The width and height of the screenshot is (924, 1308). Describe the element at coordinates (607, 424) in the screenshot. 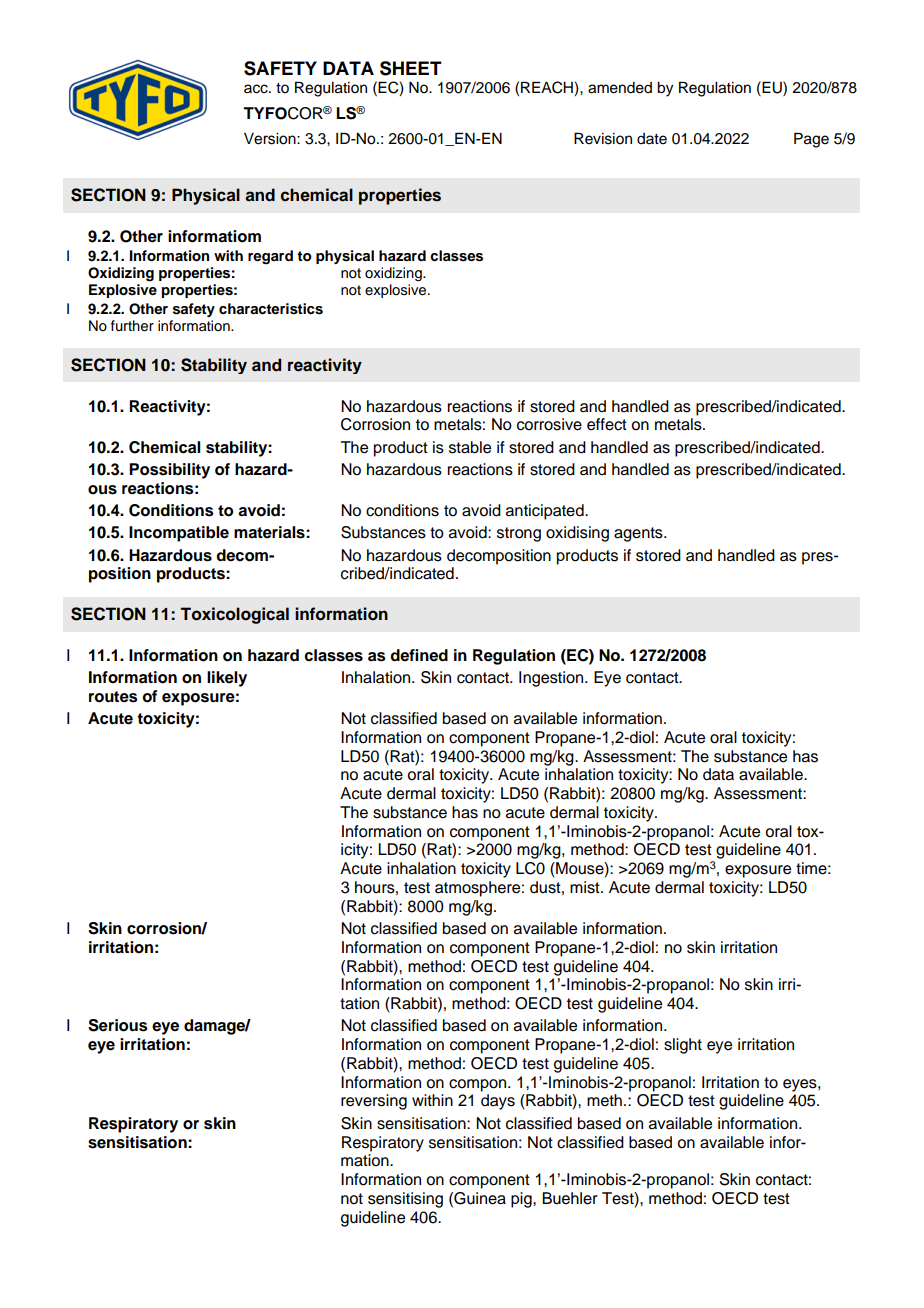

I see `effect` at that location.
